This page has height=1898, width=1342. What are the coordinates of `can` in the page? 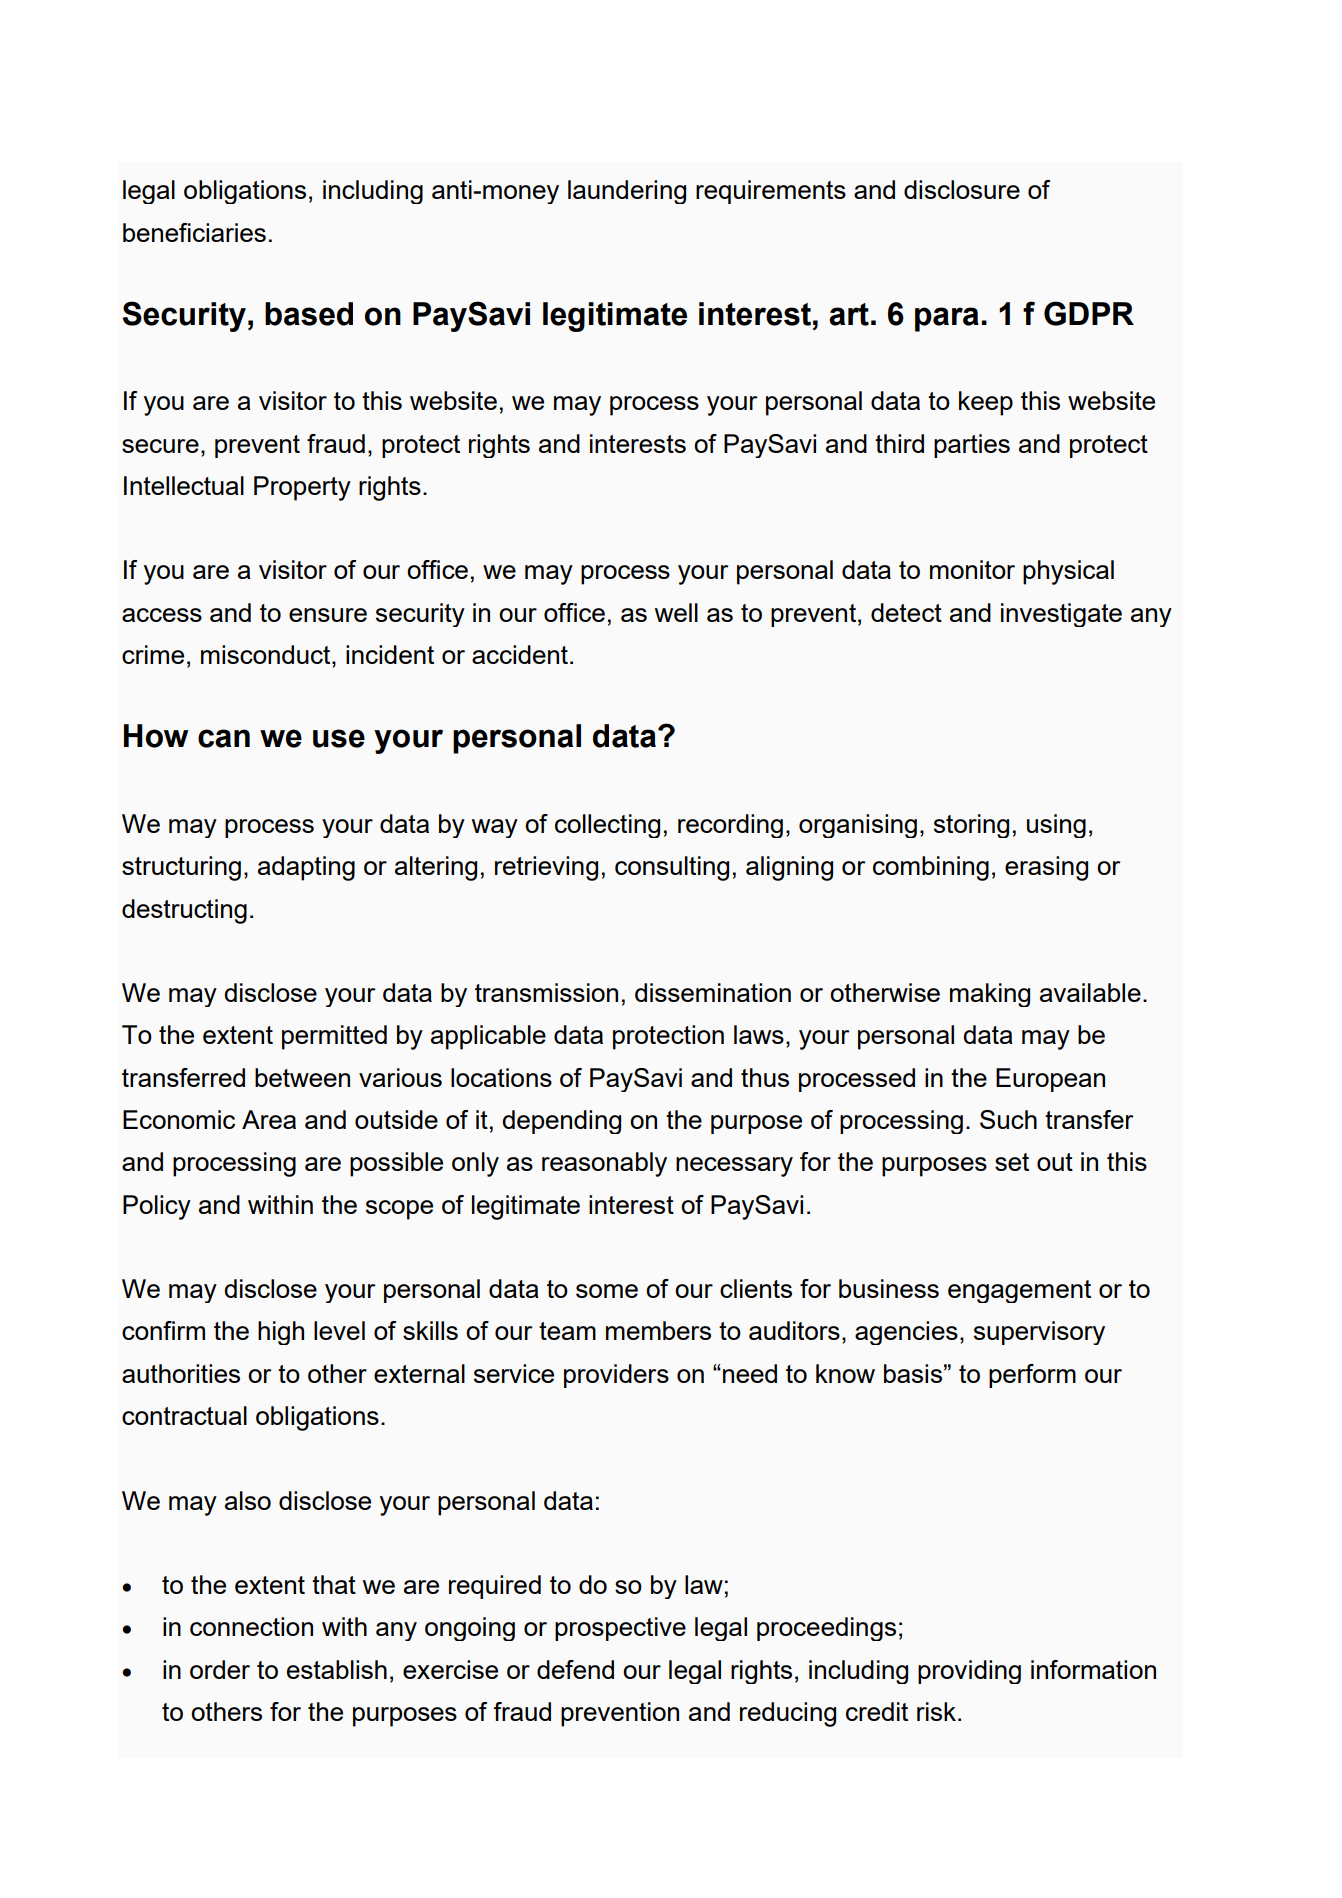 It's located at (224, 738).
